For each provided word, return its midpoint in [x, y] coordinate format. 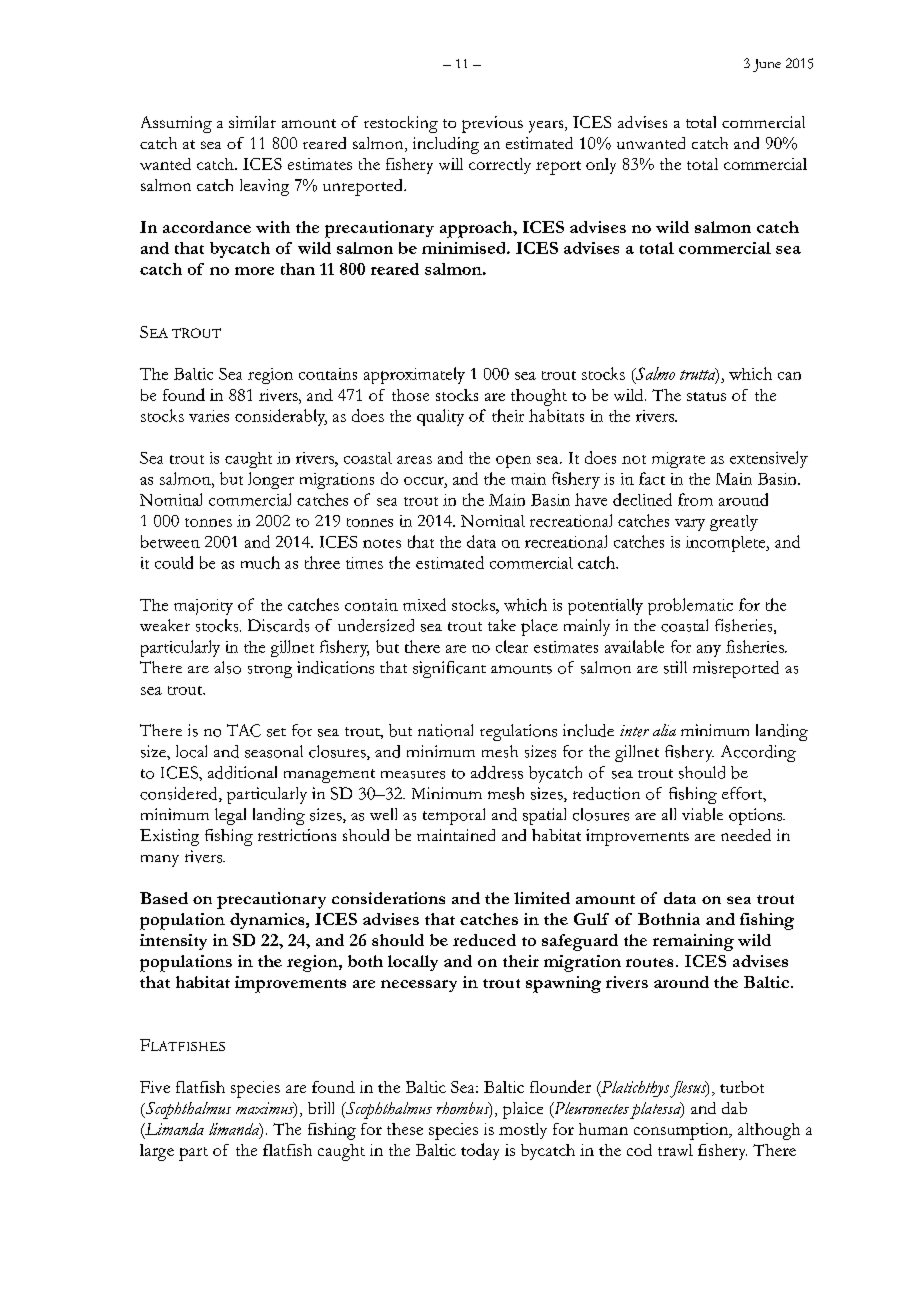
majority [203, 607]
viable [702, 814]
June [767, 65]
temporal [454, 816]
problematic [690, 606]
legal [230, 816]
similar [252, 122]
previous [492, 124]
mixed [424, 604]
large [157, 1152]
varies [209, 416]
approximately [414, 375]
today [480, 1151]
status [706, 396]
